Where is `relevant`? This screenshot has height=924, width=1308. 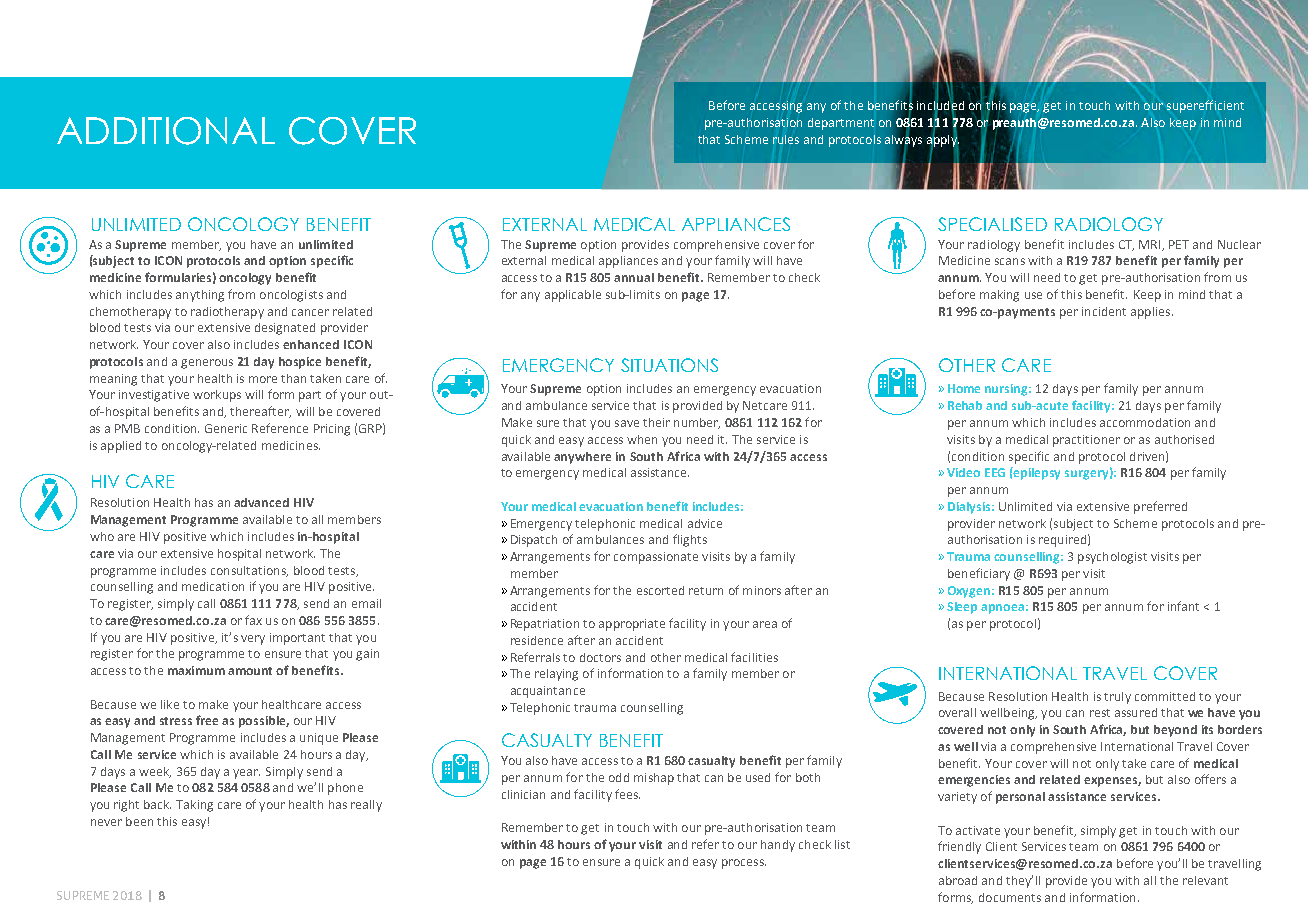
relevant is located at coordinates (1205, 880).
